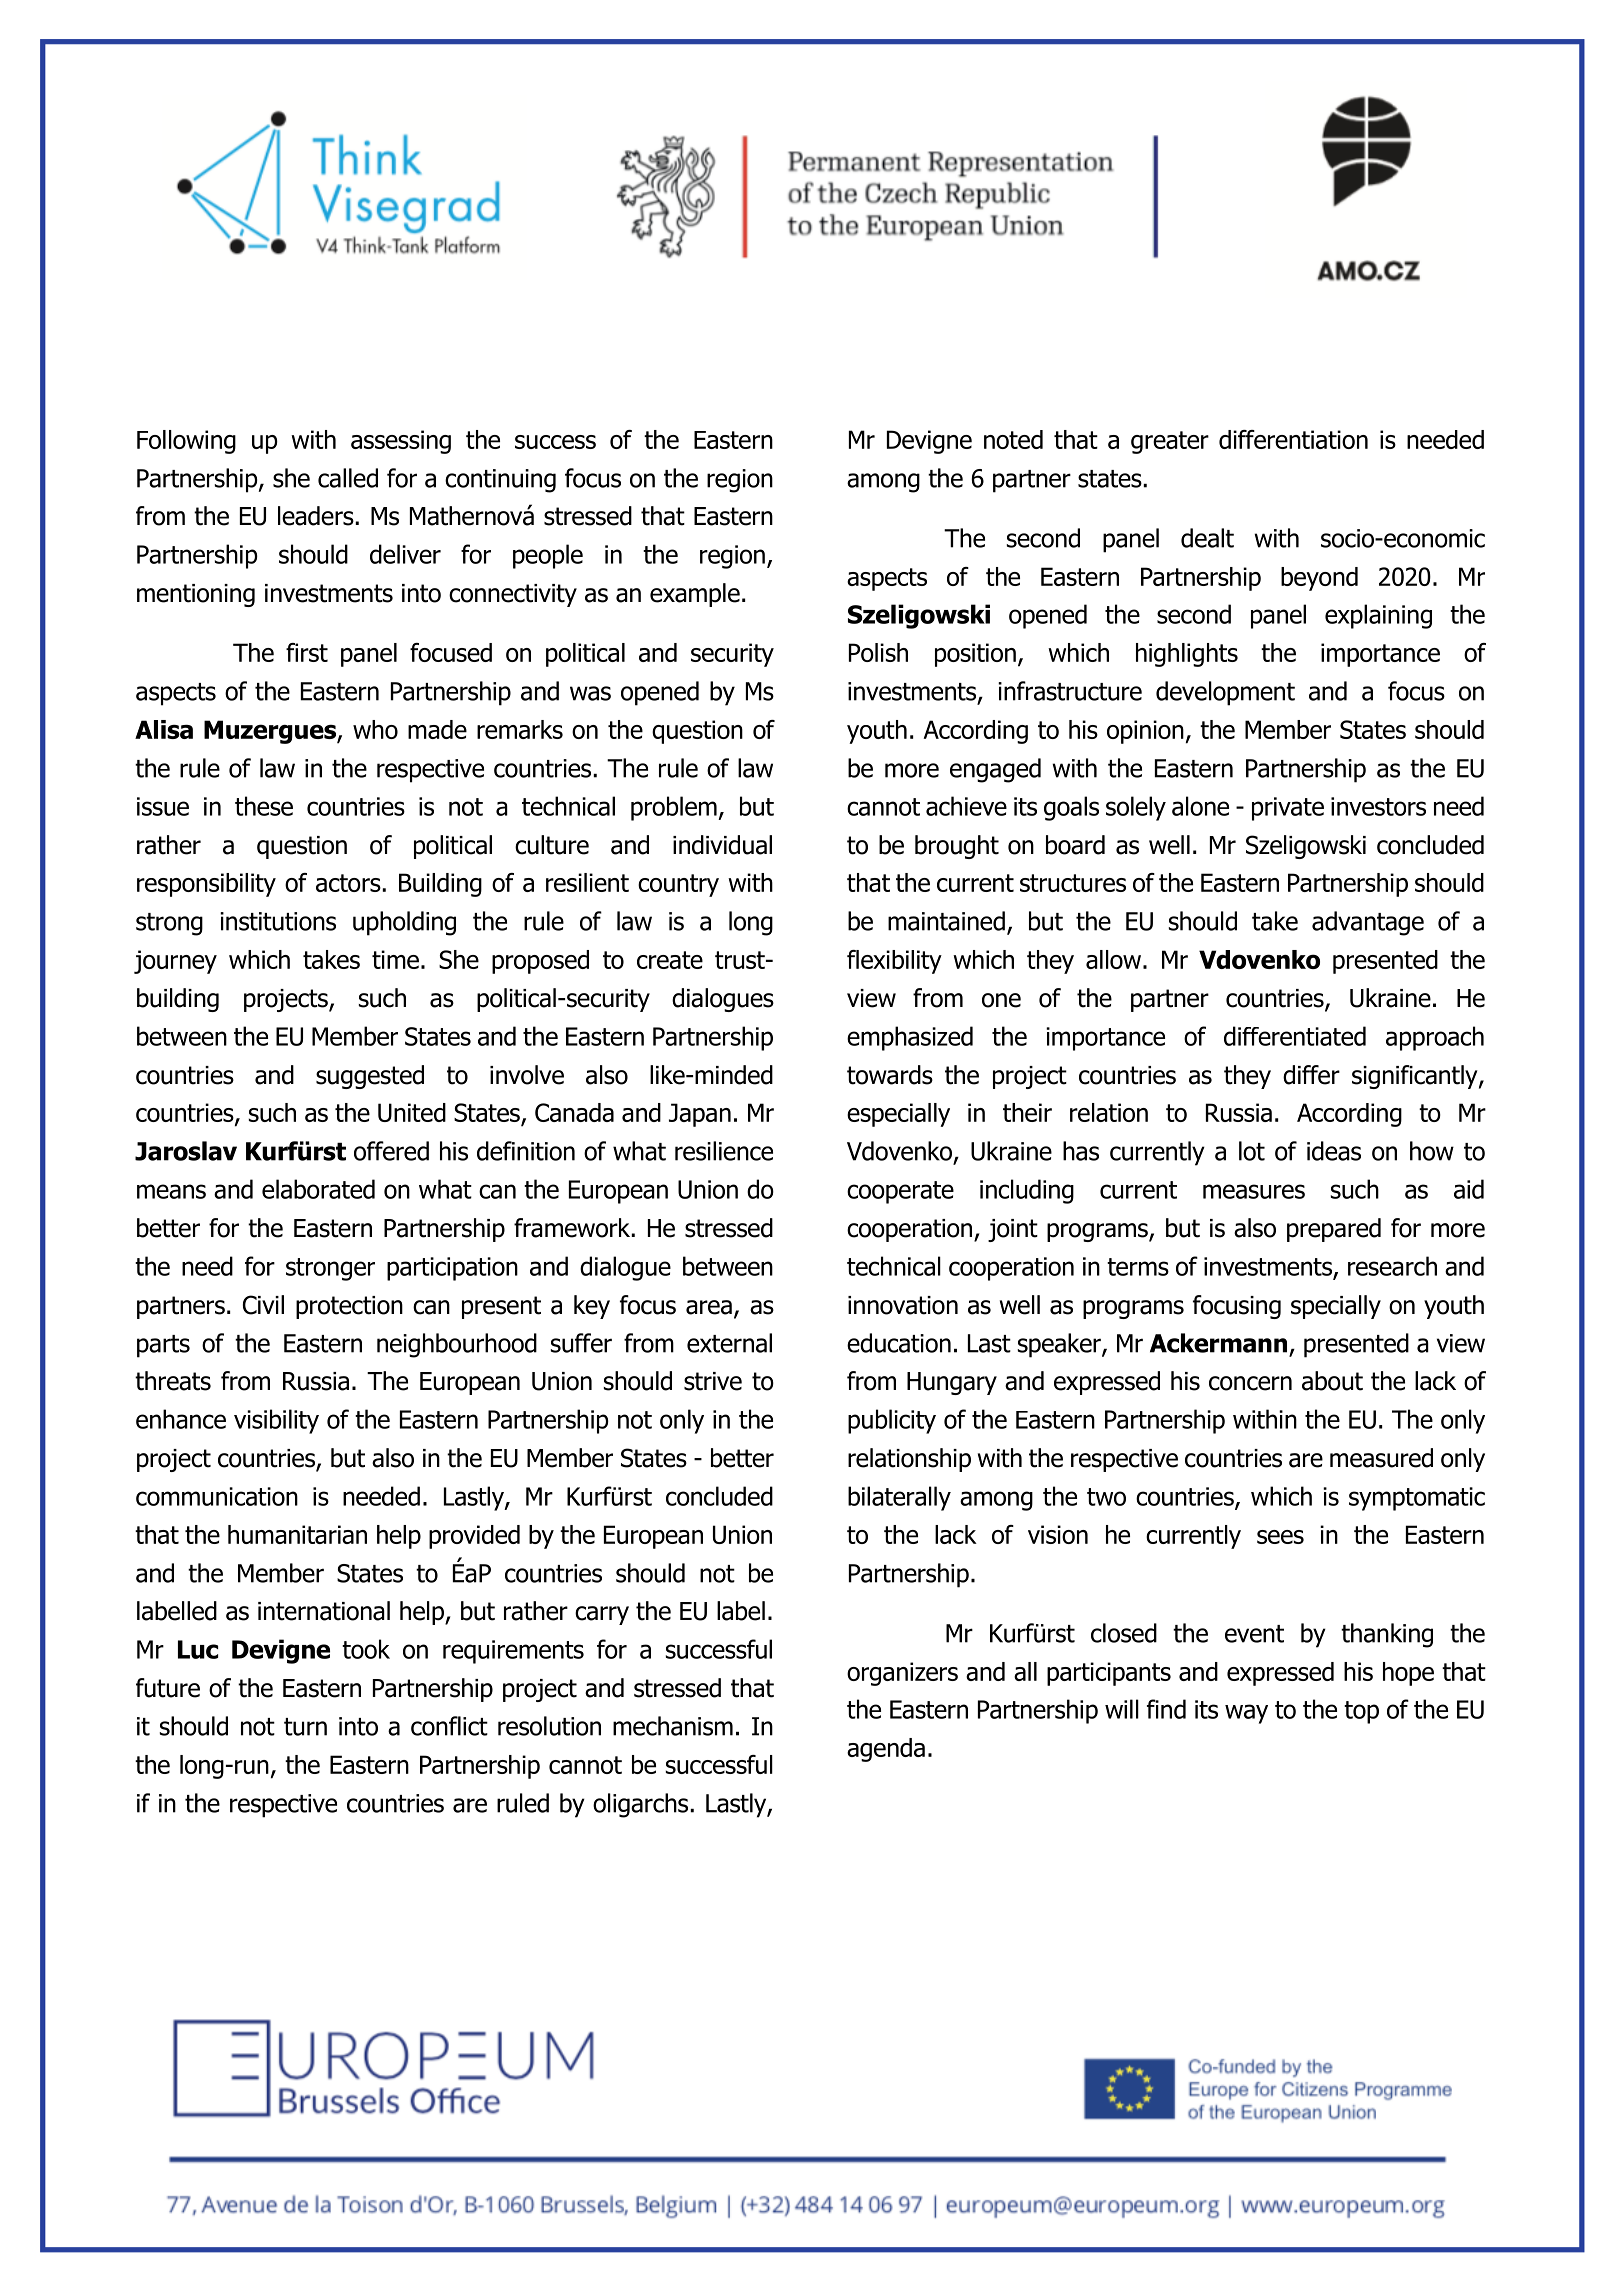 The image size is (1616, 2285). What do you see at coordinates (1368, 923) in the page?
I see `advantage` at bounding box center [1368, 923].
